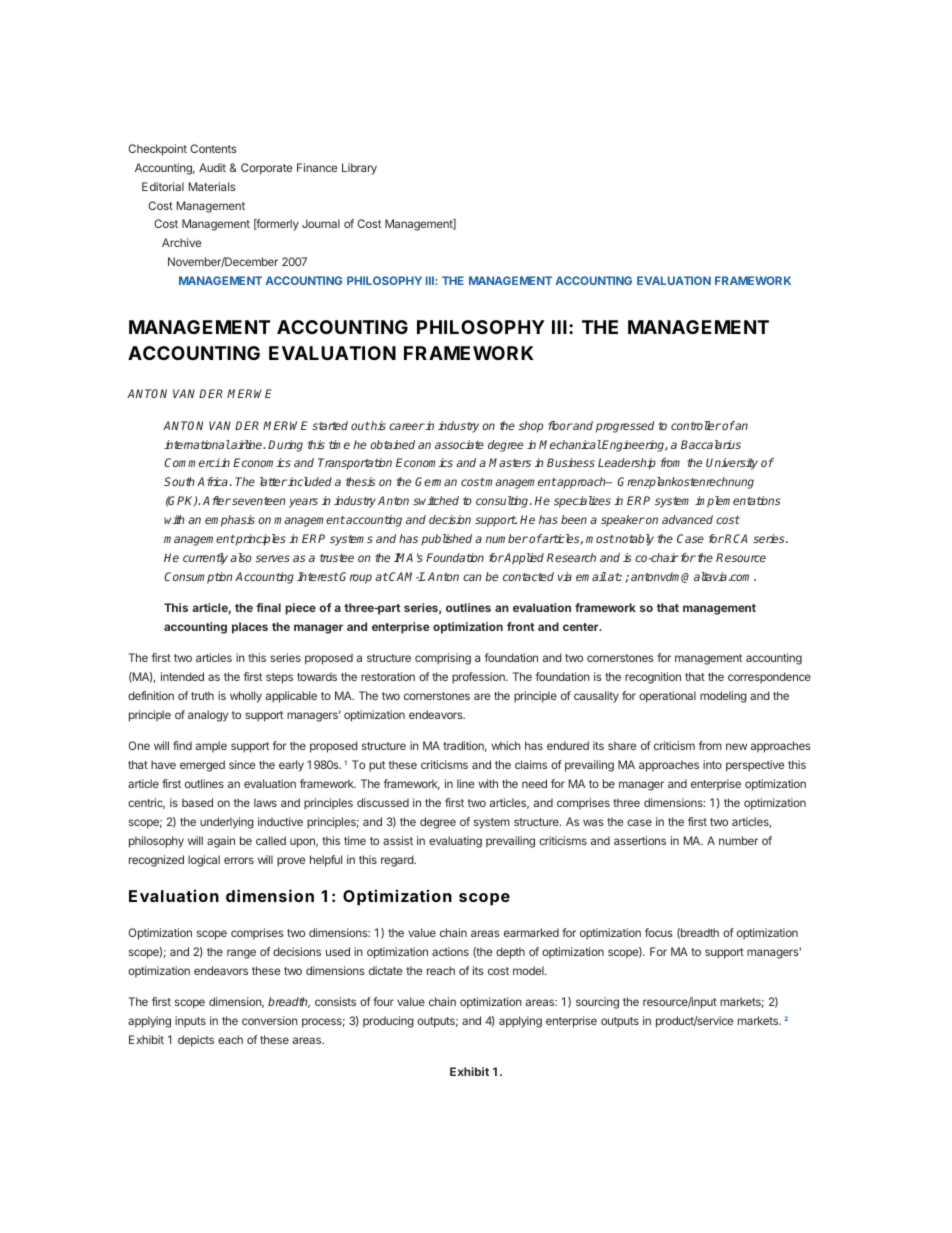 The height and width of the screenshot is (1233, 952). Describe the element at coordinates (388, 1022) in the screenshot. I see `producing` at that location.
